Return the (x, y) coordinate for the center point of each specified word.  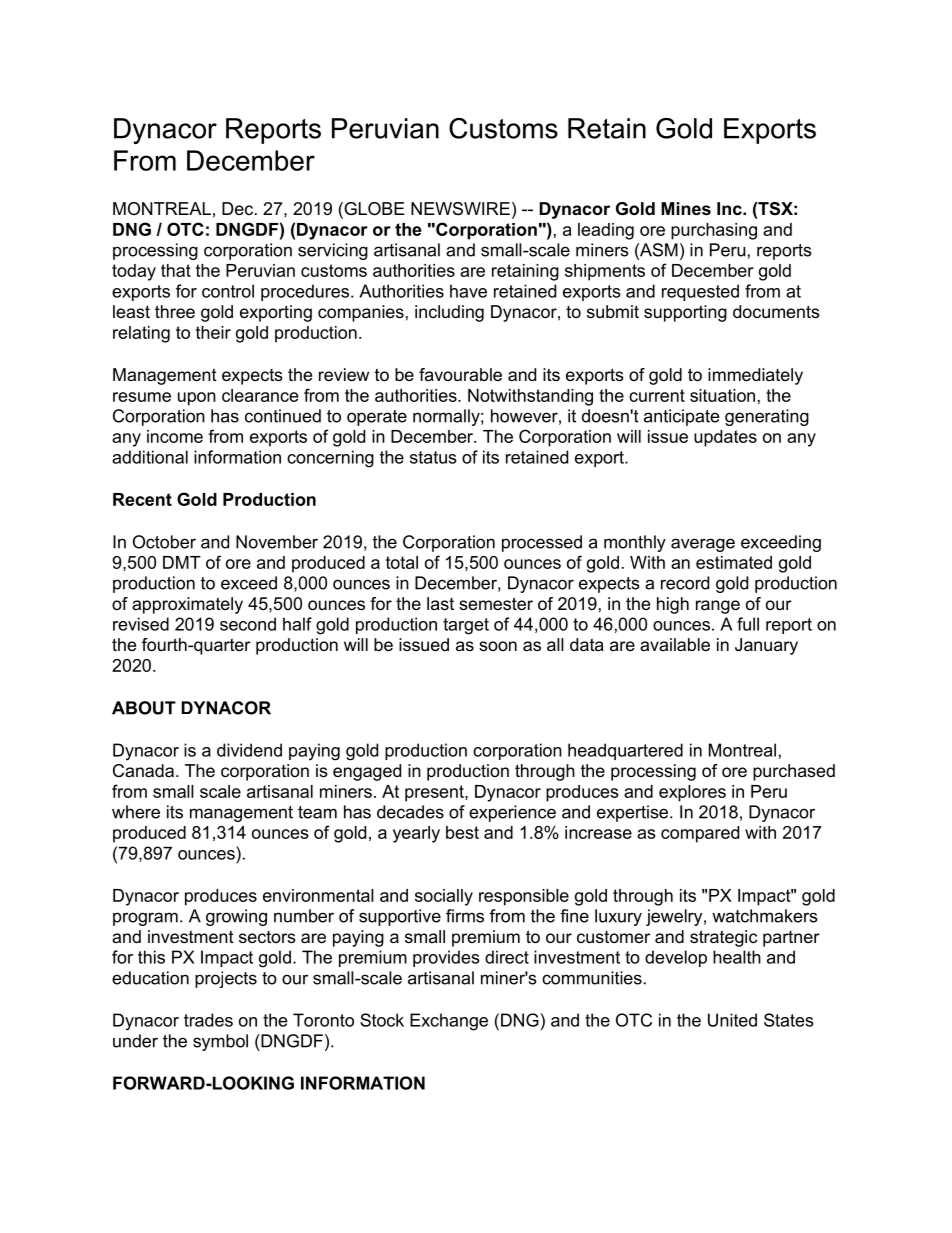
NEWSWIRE (460, 209)
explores (692, 793)
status (433, 457)
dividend (249, 750)
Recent (142, 499)
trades (208, 1020)
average (703, 545)
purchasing (714, 231)
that (176, 270)
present (435, 793)
